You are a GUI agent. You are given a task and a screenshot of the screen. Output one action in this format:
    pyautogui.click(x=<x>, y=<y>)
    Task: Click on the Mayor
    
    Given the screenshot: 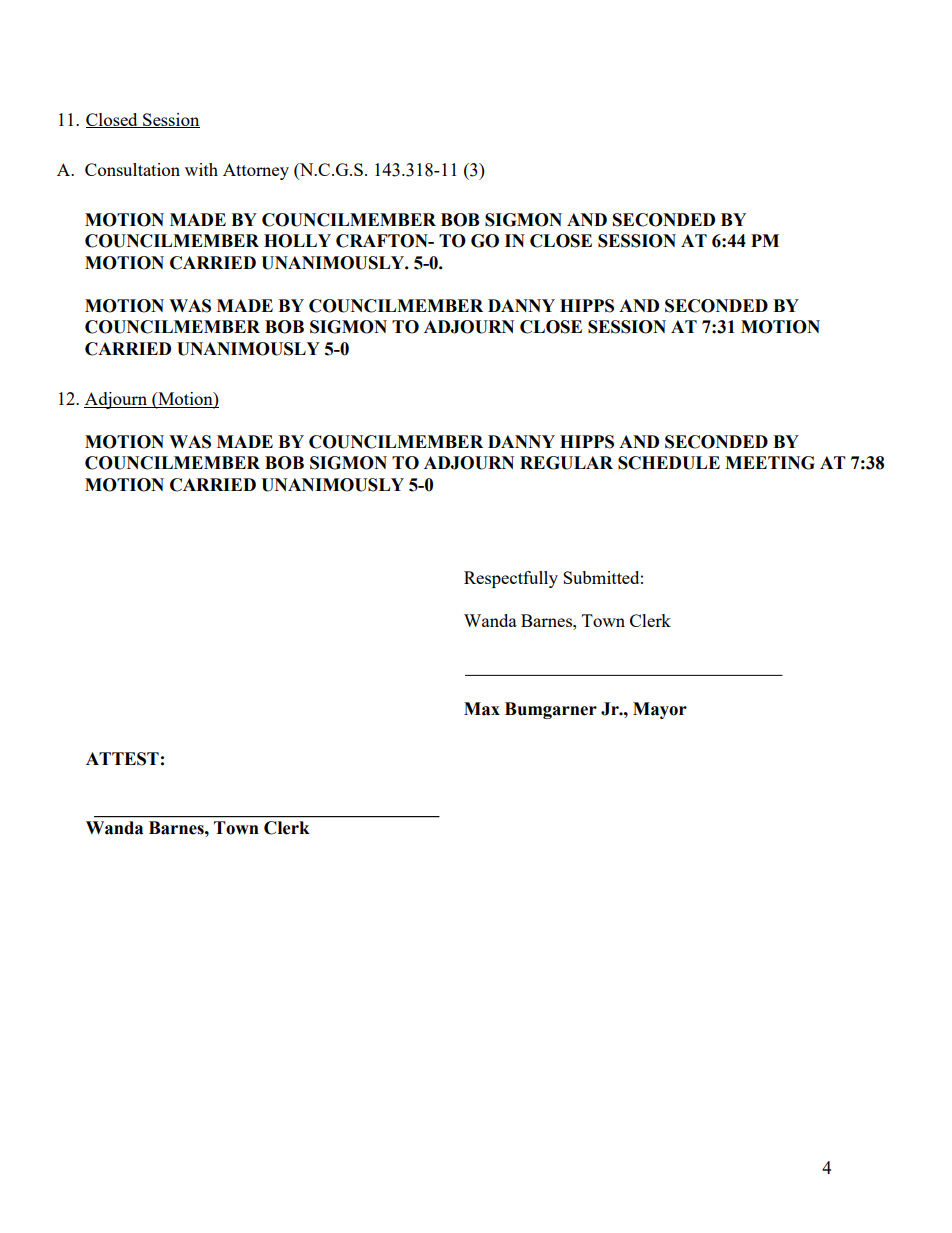 What is the action you would take?
    pyautogui.click(x=660, y=710)
